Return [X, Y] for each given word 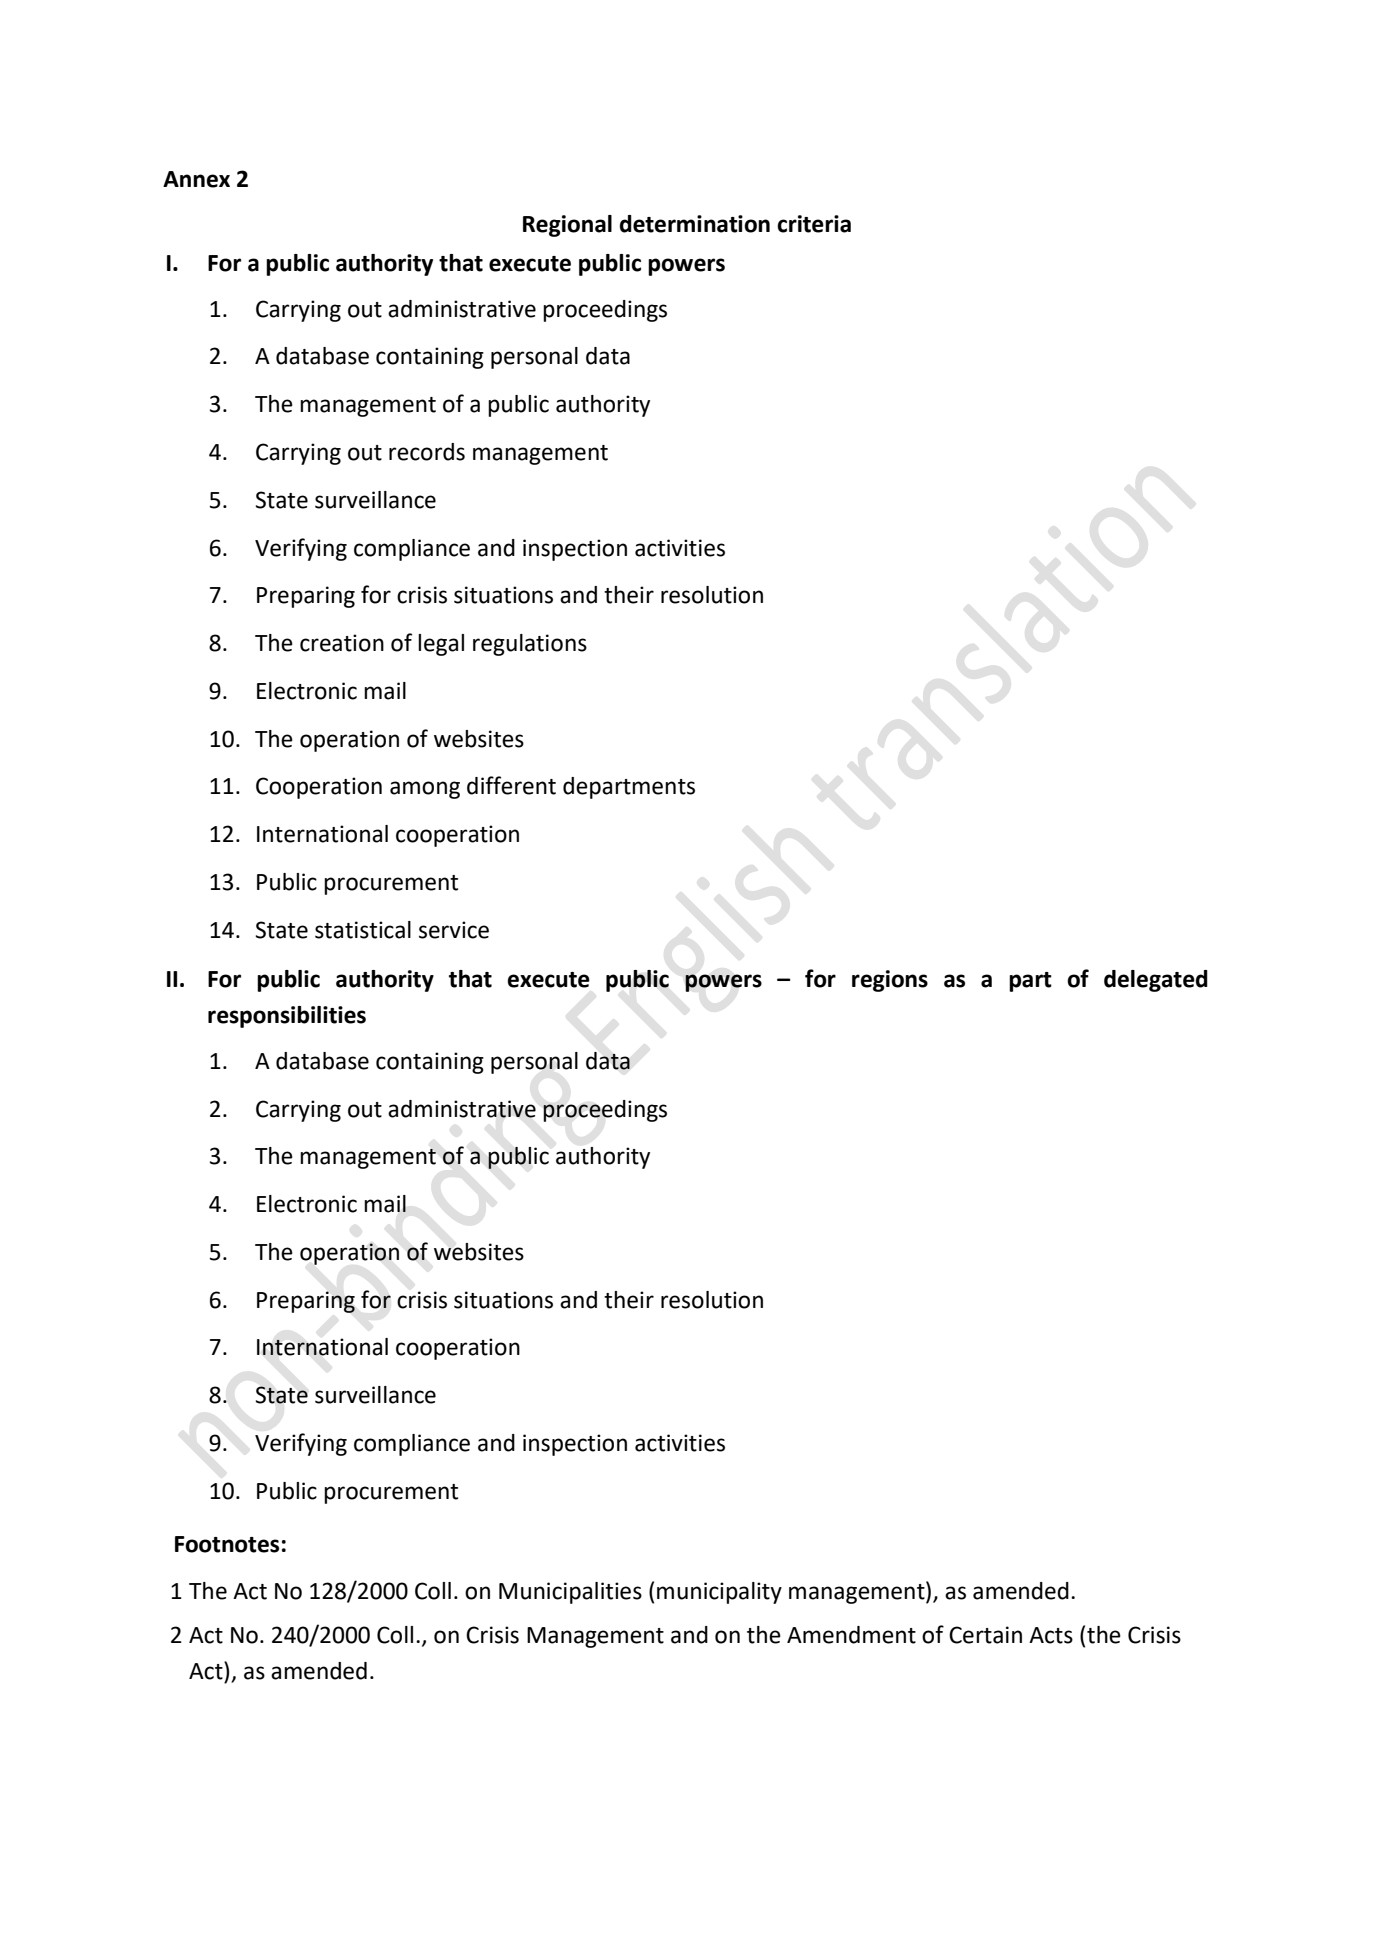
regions [890, 981]
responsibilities [287, 1017]
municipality [719, 1593]
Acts [1051, 1635]
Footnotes [227, 1544]
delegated [1156, 981]
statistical [363, 930]
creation [342, 643]
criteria [814, 224]
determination [695, 224]
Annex [196, 179]
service [454, 930]
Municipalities [570, 1593]
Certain [985, 1635]
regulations [530, 645]
